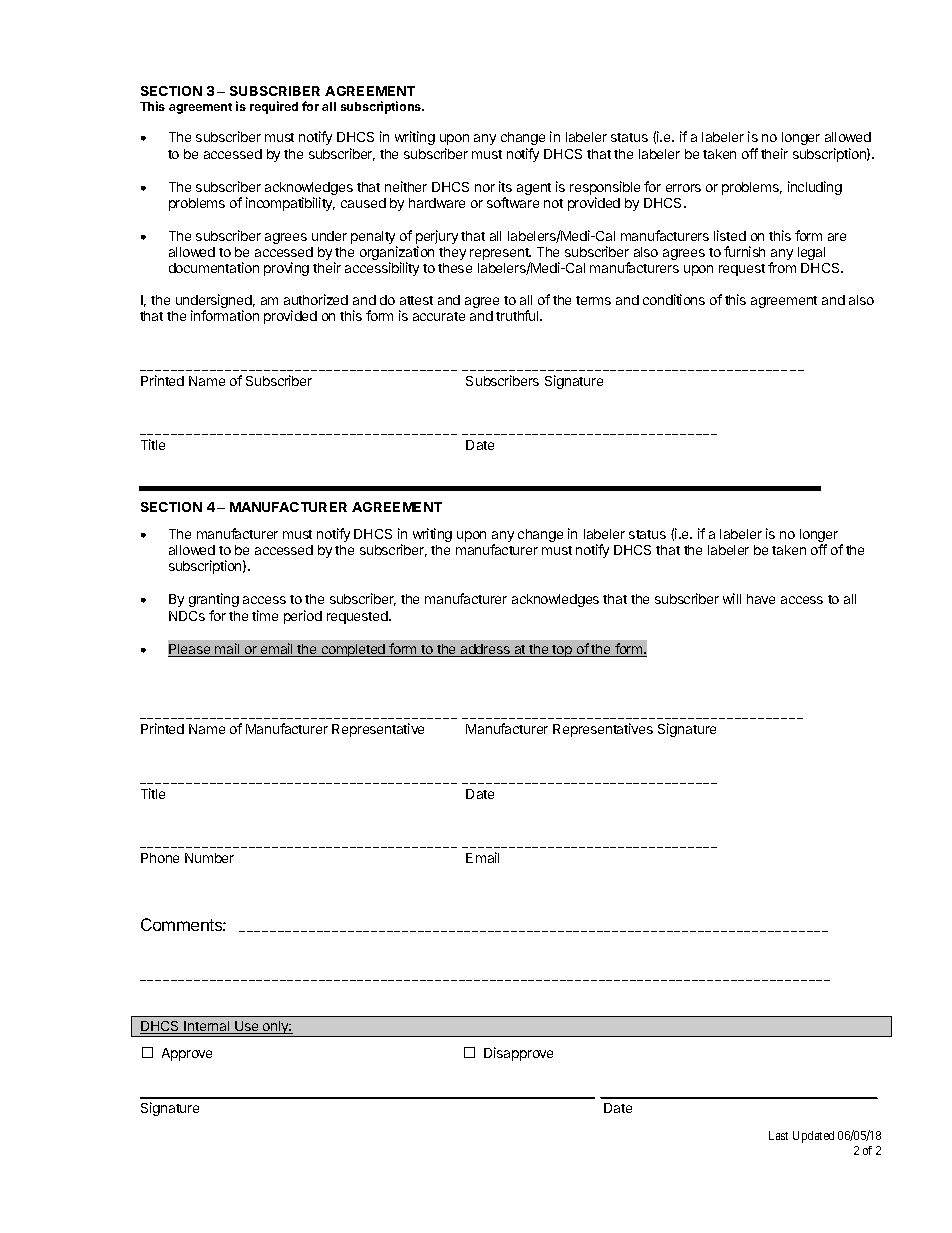  I want to click on time, so click(265, 615).
